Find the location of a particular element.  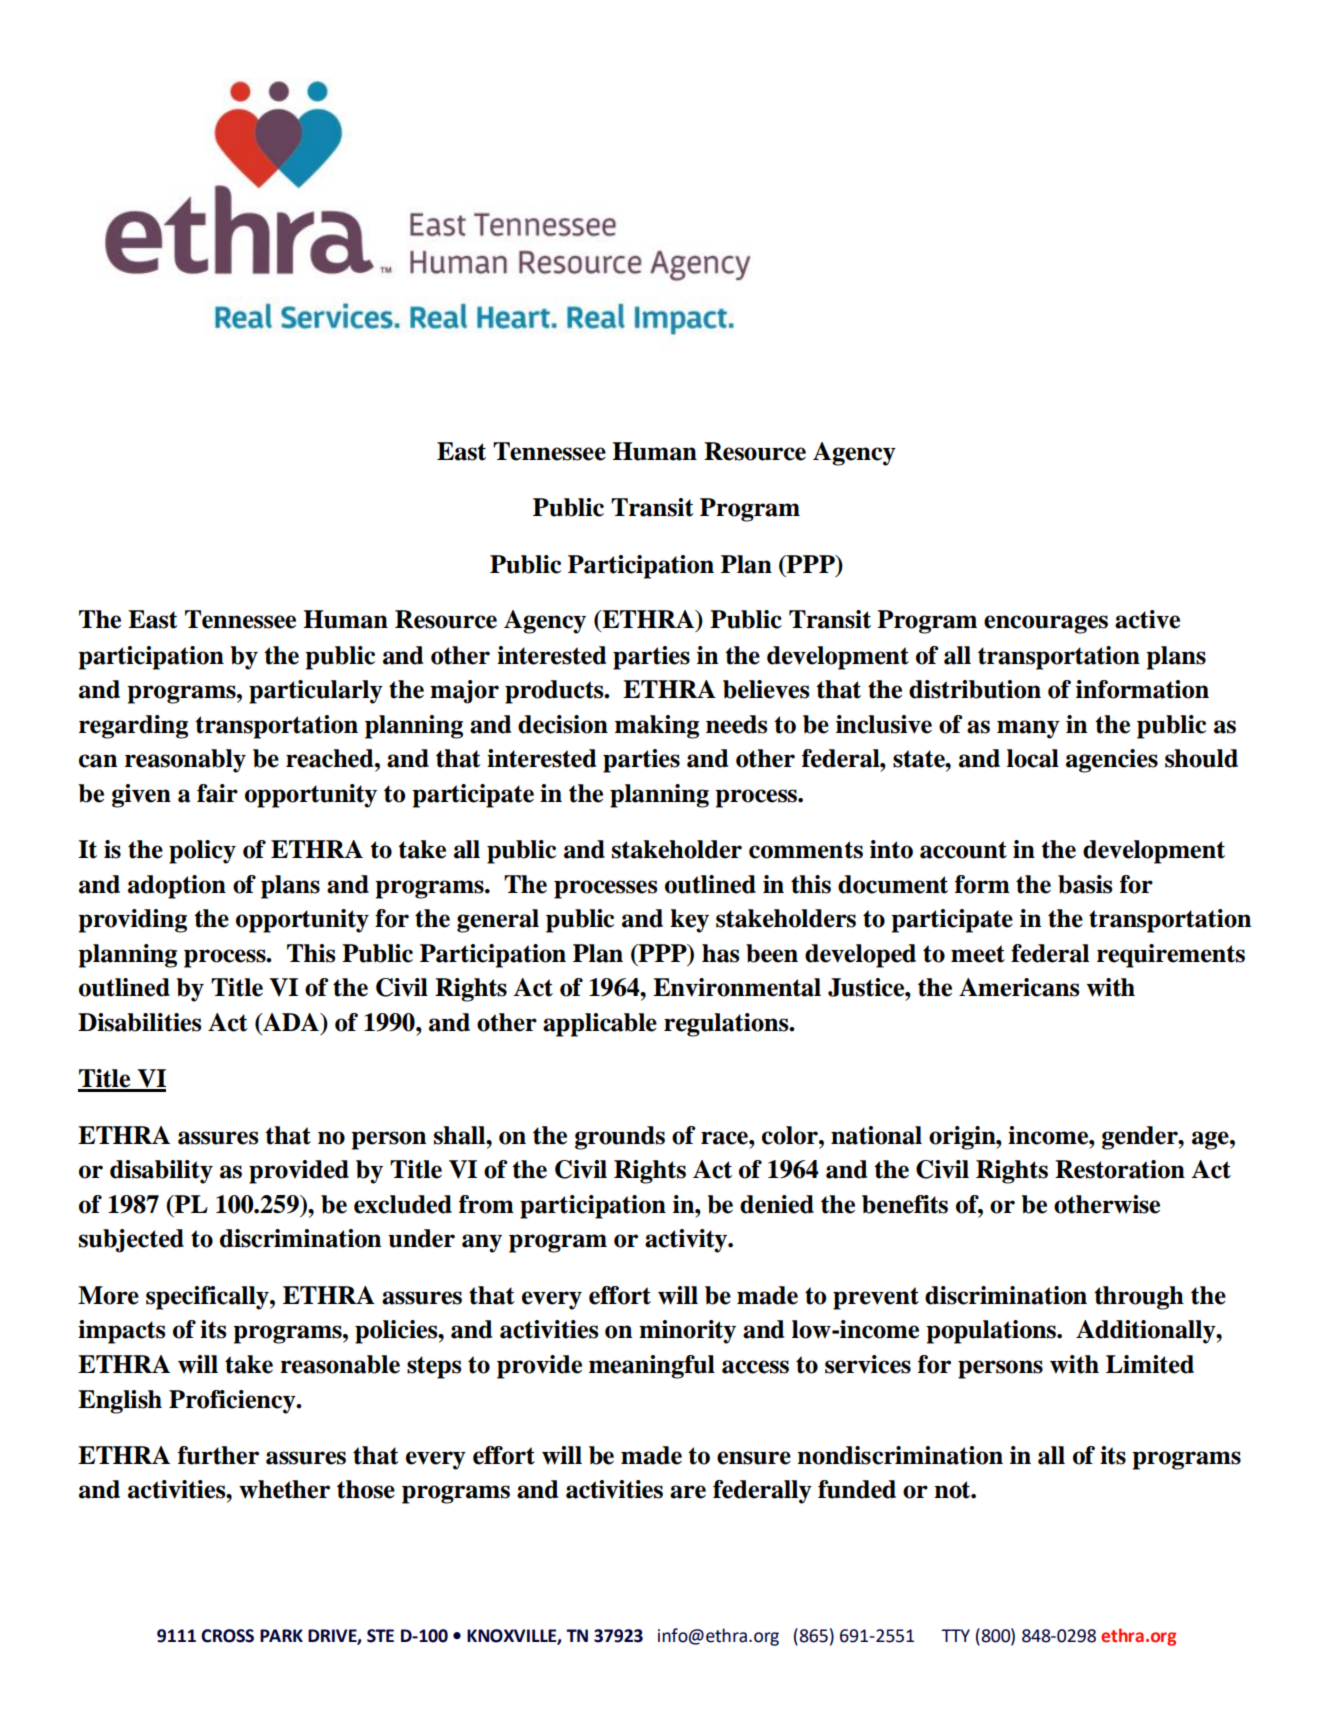

CROSS is located at coordinates (227, 1636).
